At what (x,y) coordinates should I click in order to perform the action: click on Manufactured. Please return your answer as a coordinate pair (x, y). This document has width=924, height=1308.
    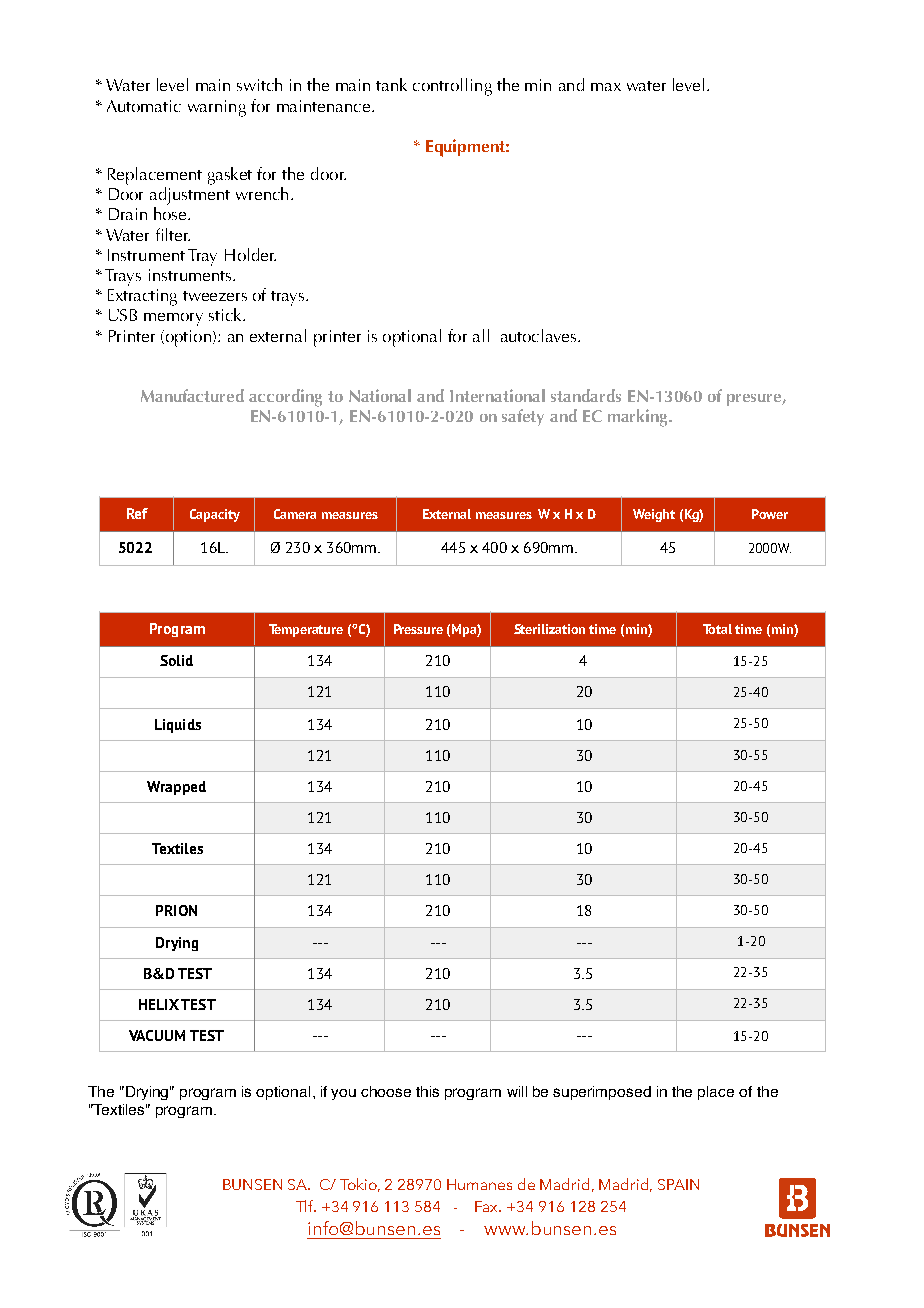
    Looking at the image, I should click on (192, 395).
